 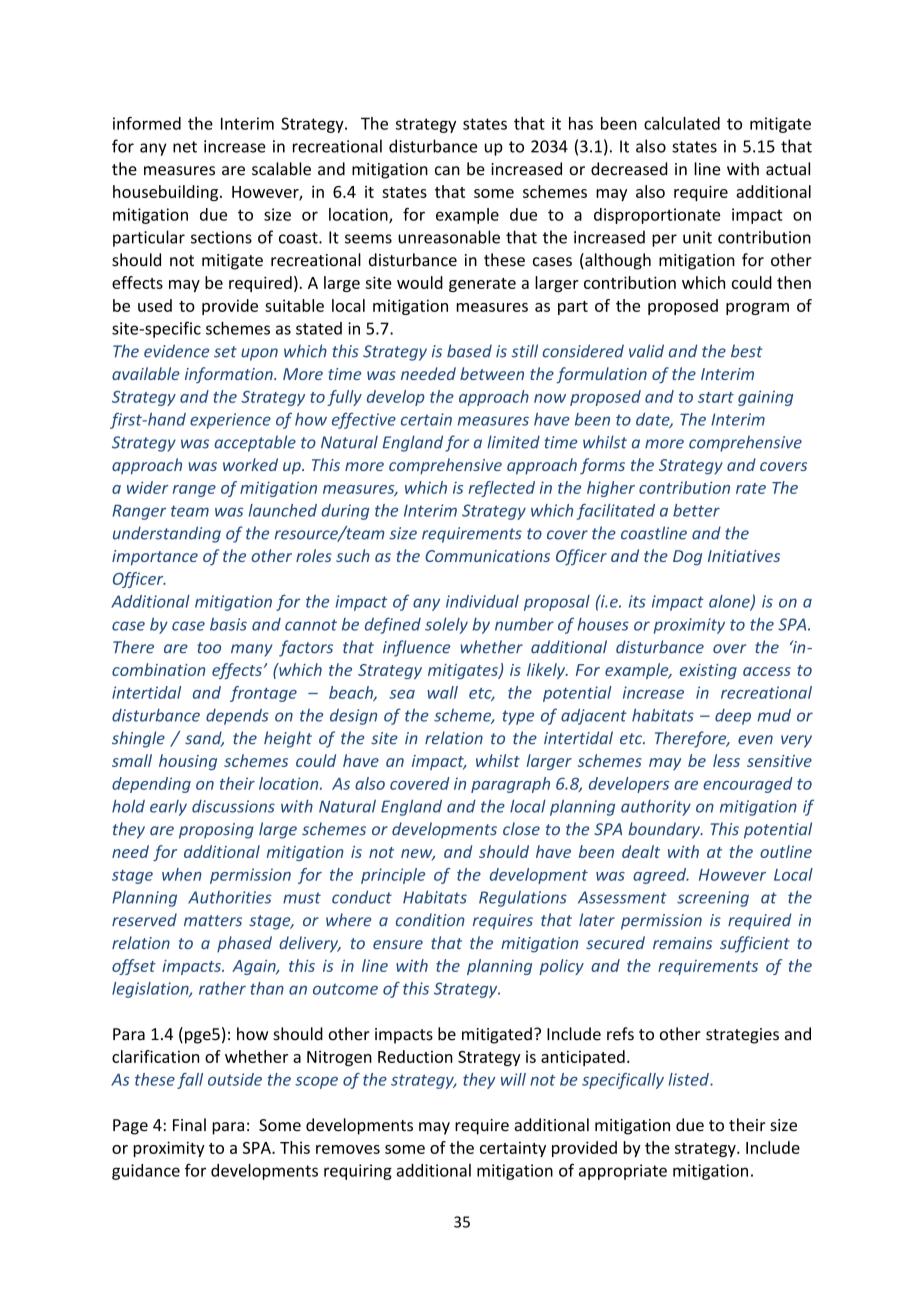 I want to click on existing, so click(x=708, y=671).
